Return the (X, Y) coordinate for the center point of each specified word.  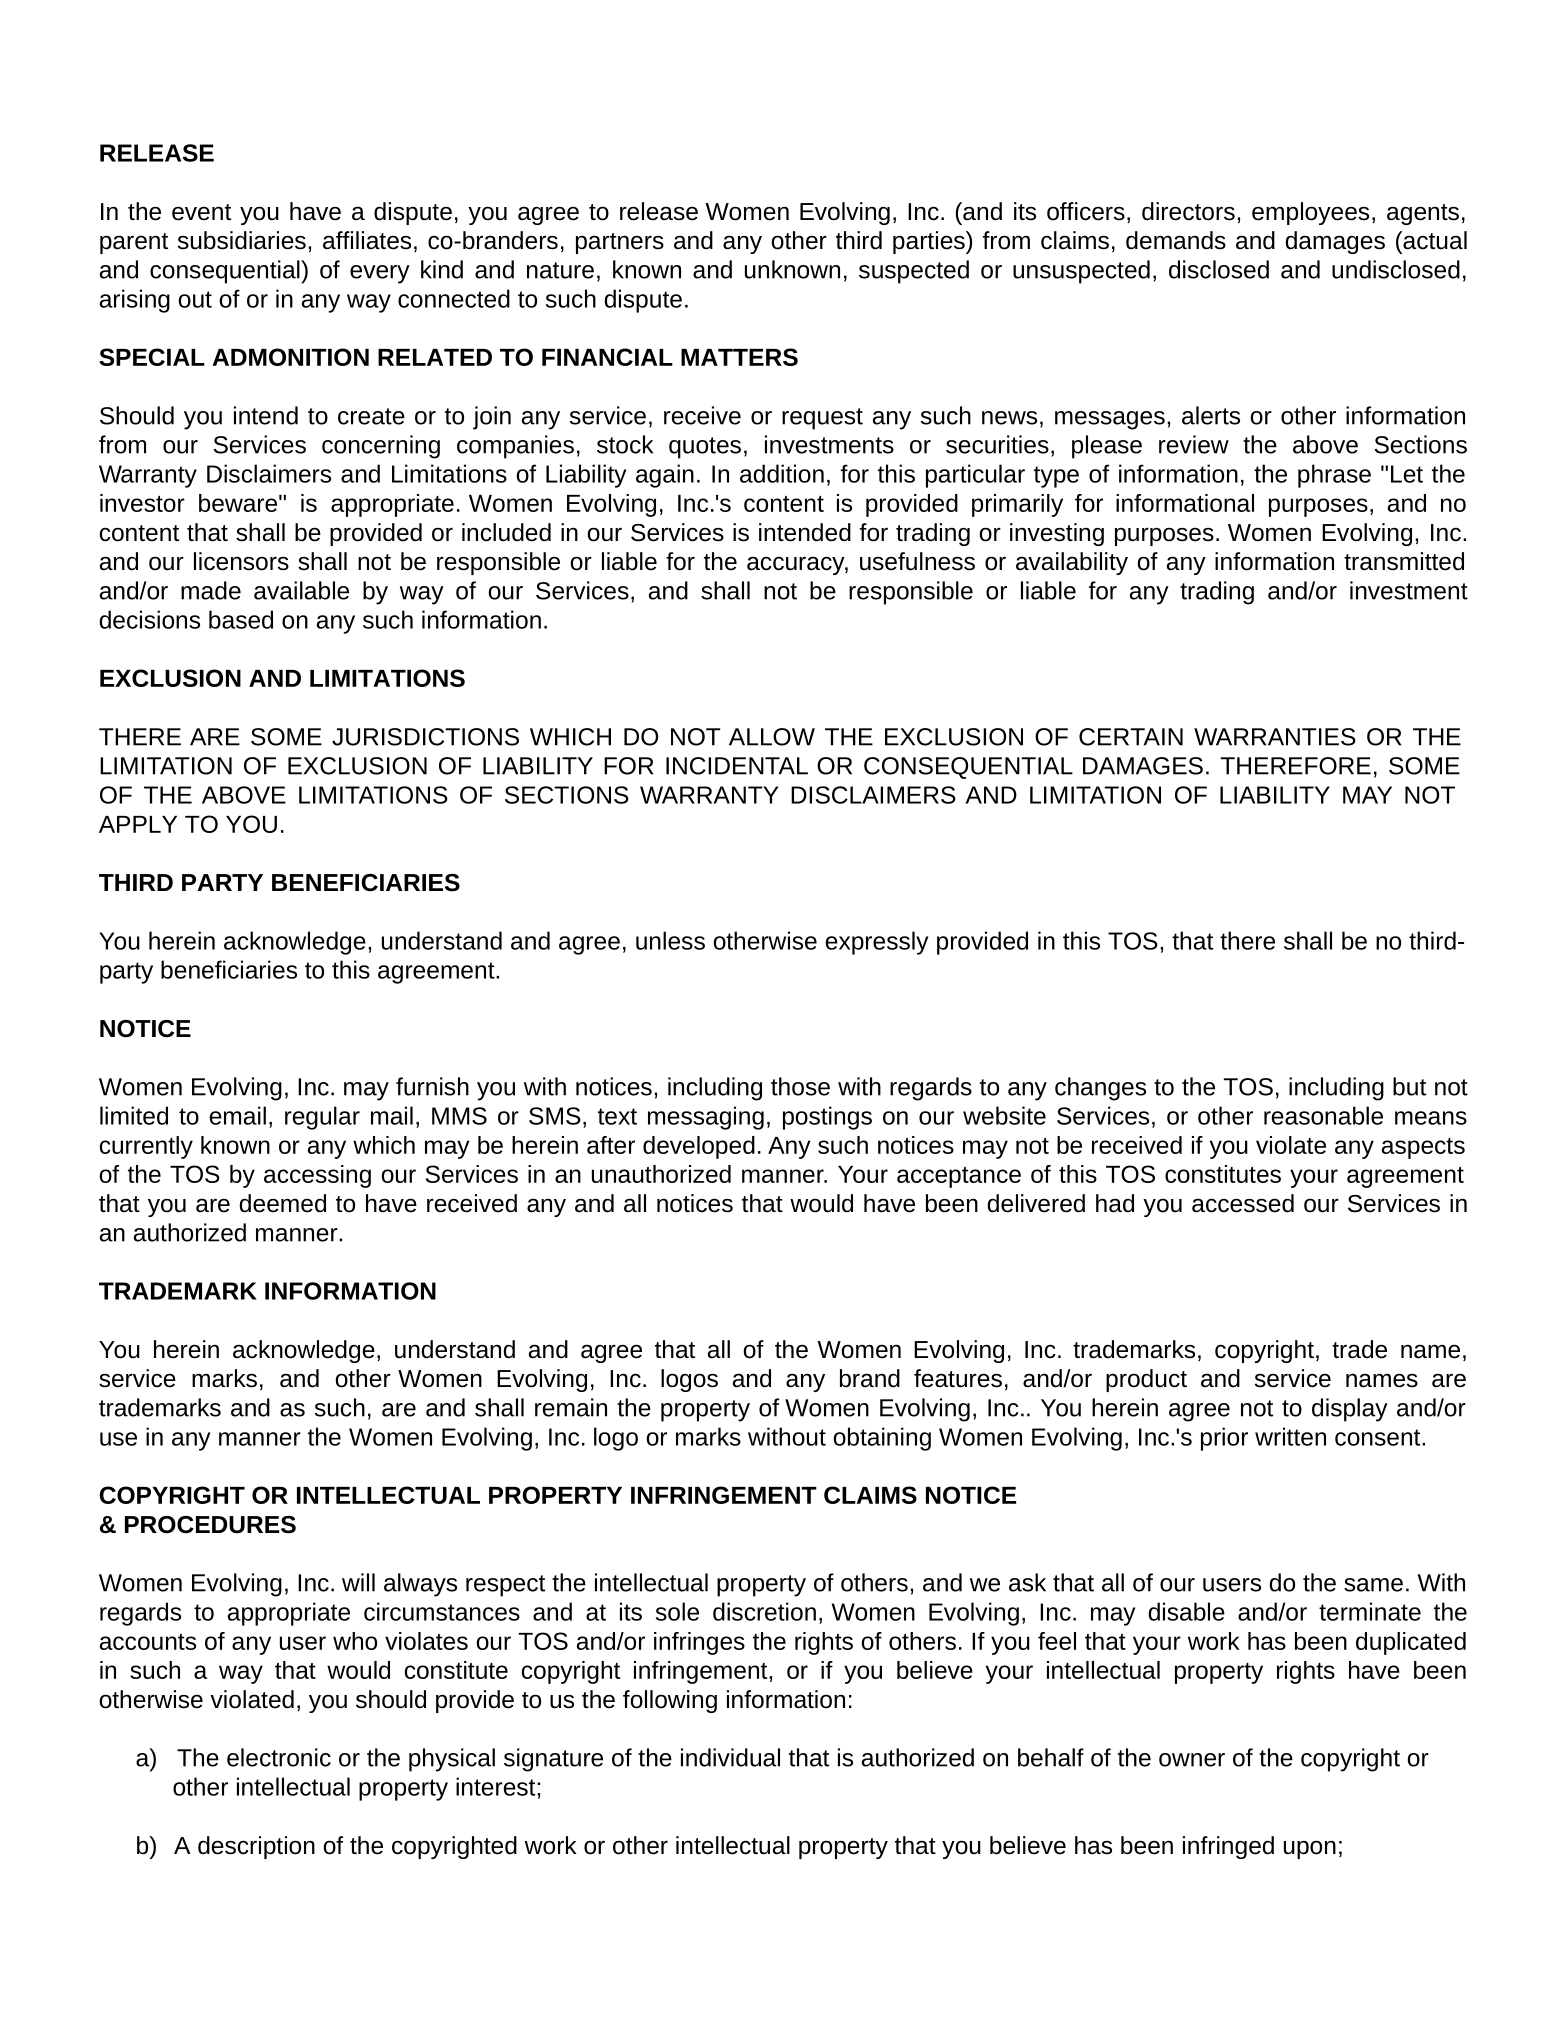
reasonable (1323, 1115)
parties (930, 242)
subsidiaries (242, 240)
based (241, 619)
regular (322, 1118)
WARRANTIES (1275, 737)
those (800, 1086)
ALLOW (772, 737)
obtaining (882, 1439)
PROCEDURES (210, 1525)
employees (1310, 213)
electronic (279, 1757)
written (1290, 1436)
